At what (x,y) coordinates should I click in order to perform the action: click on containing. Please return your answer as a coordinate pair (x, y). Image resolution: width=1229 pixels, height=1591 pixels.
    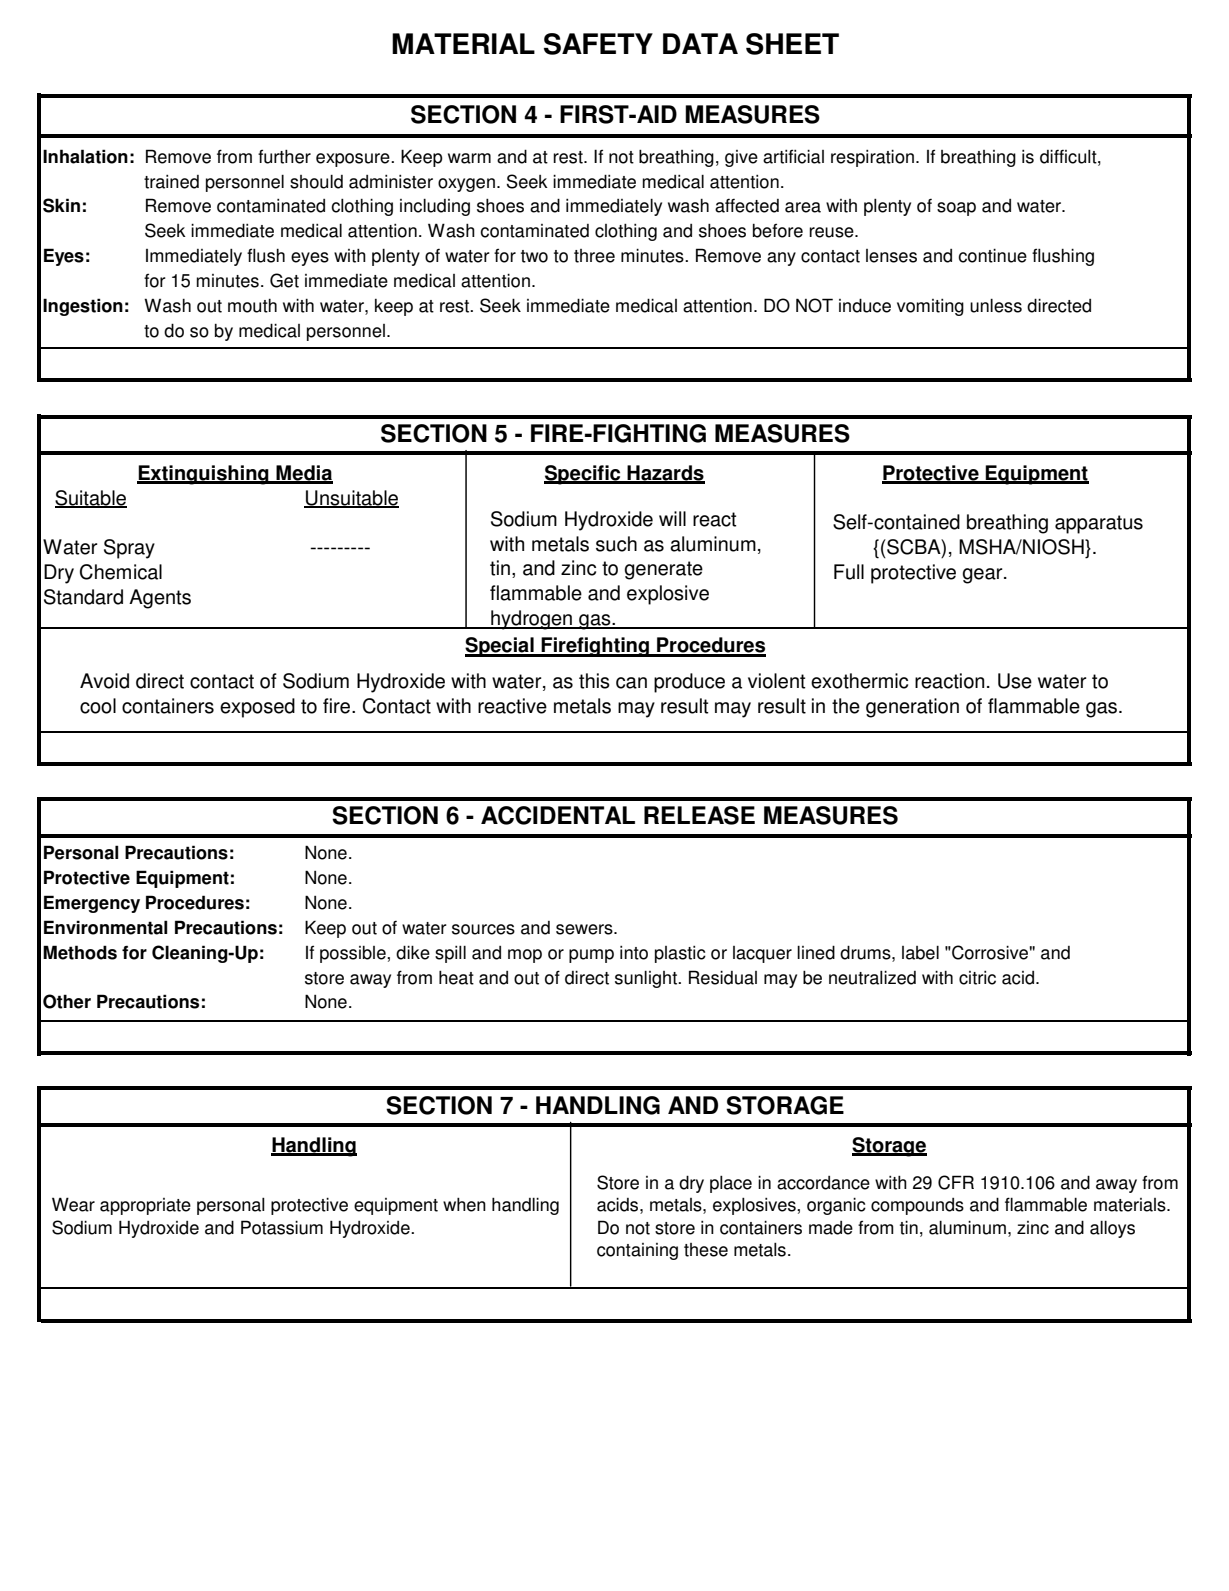
    Looking at the image, I should click on (637, 1251).
